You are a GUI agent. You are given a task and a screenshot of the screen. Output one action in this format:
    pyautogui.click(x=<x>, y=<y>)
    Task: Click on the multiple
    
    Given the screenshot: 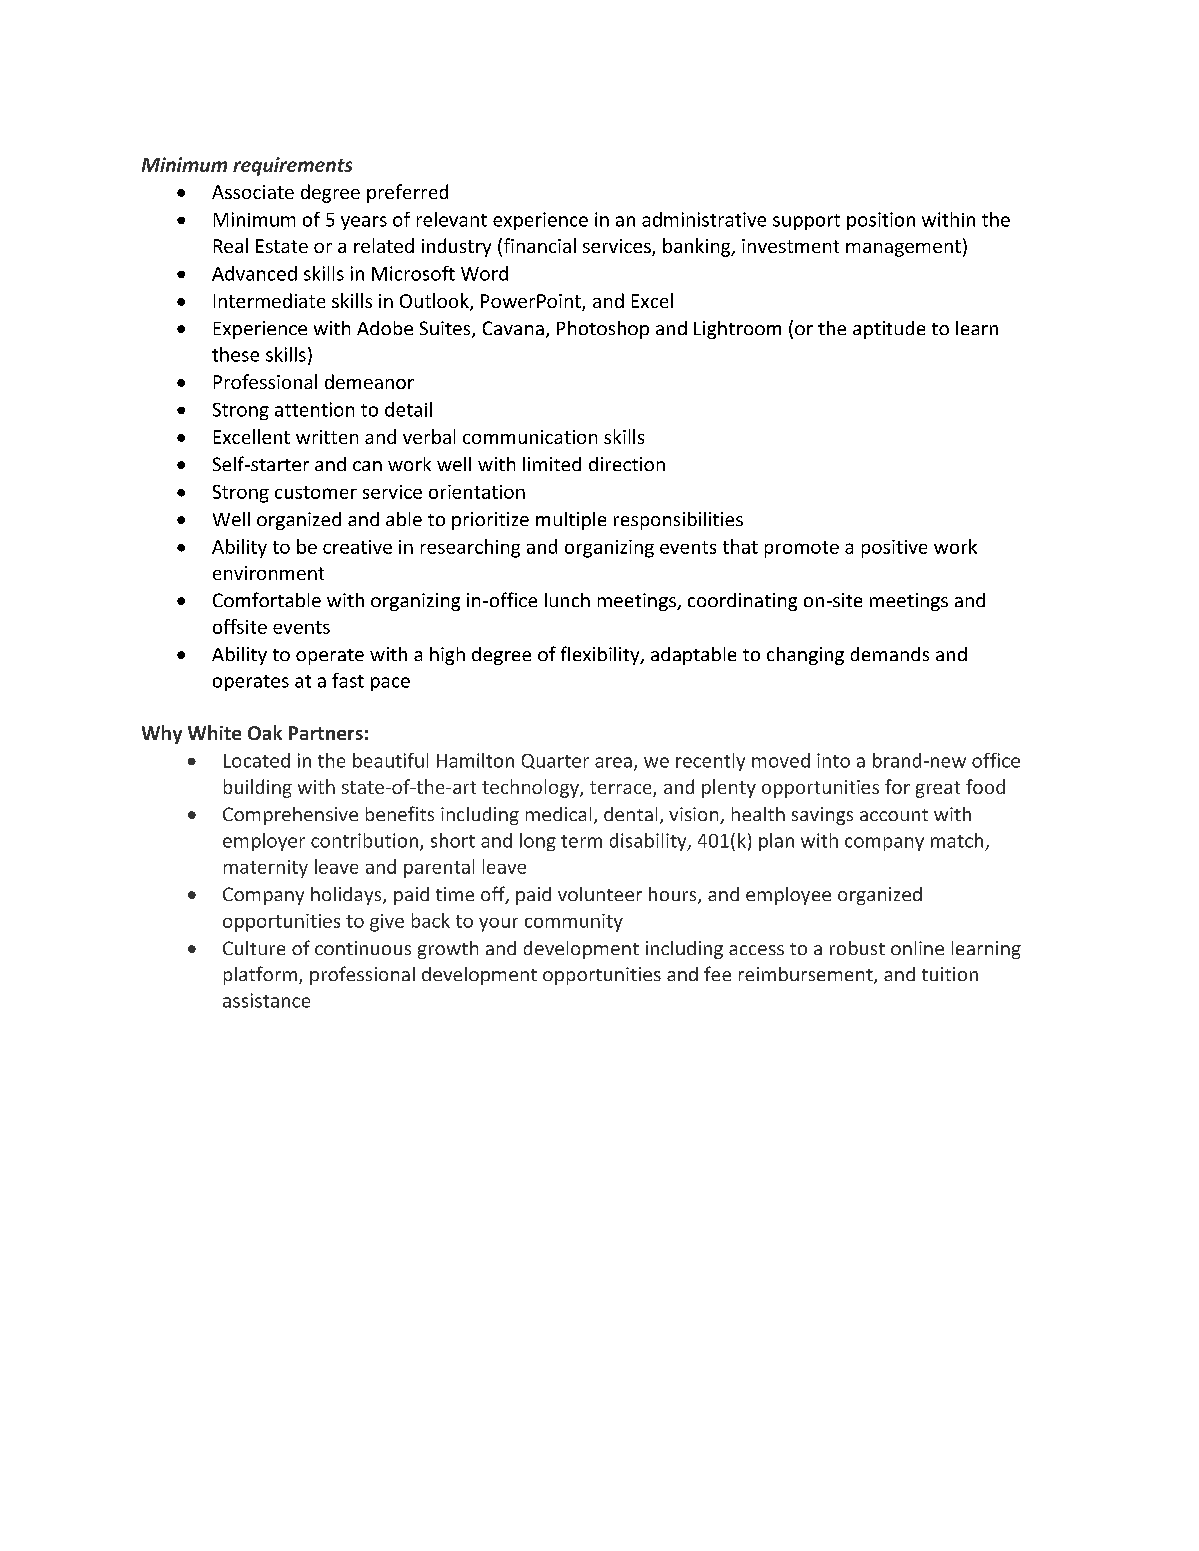 What is the action you would take?
    pyautogui.click(x=571, y=521)
